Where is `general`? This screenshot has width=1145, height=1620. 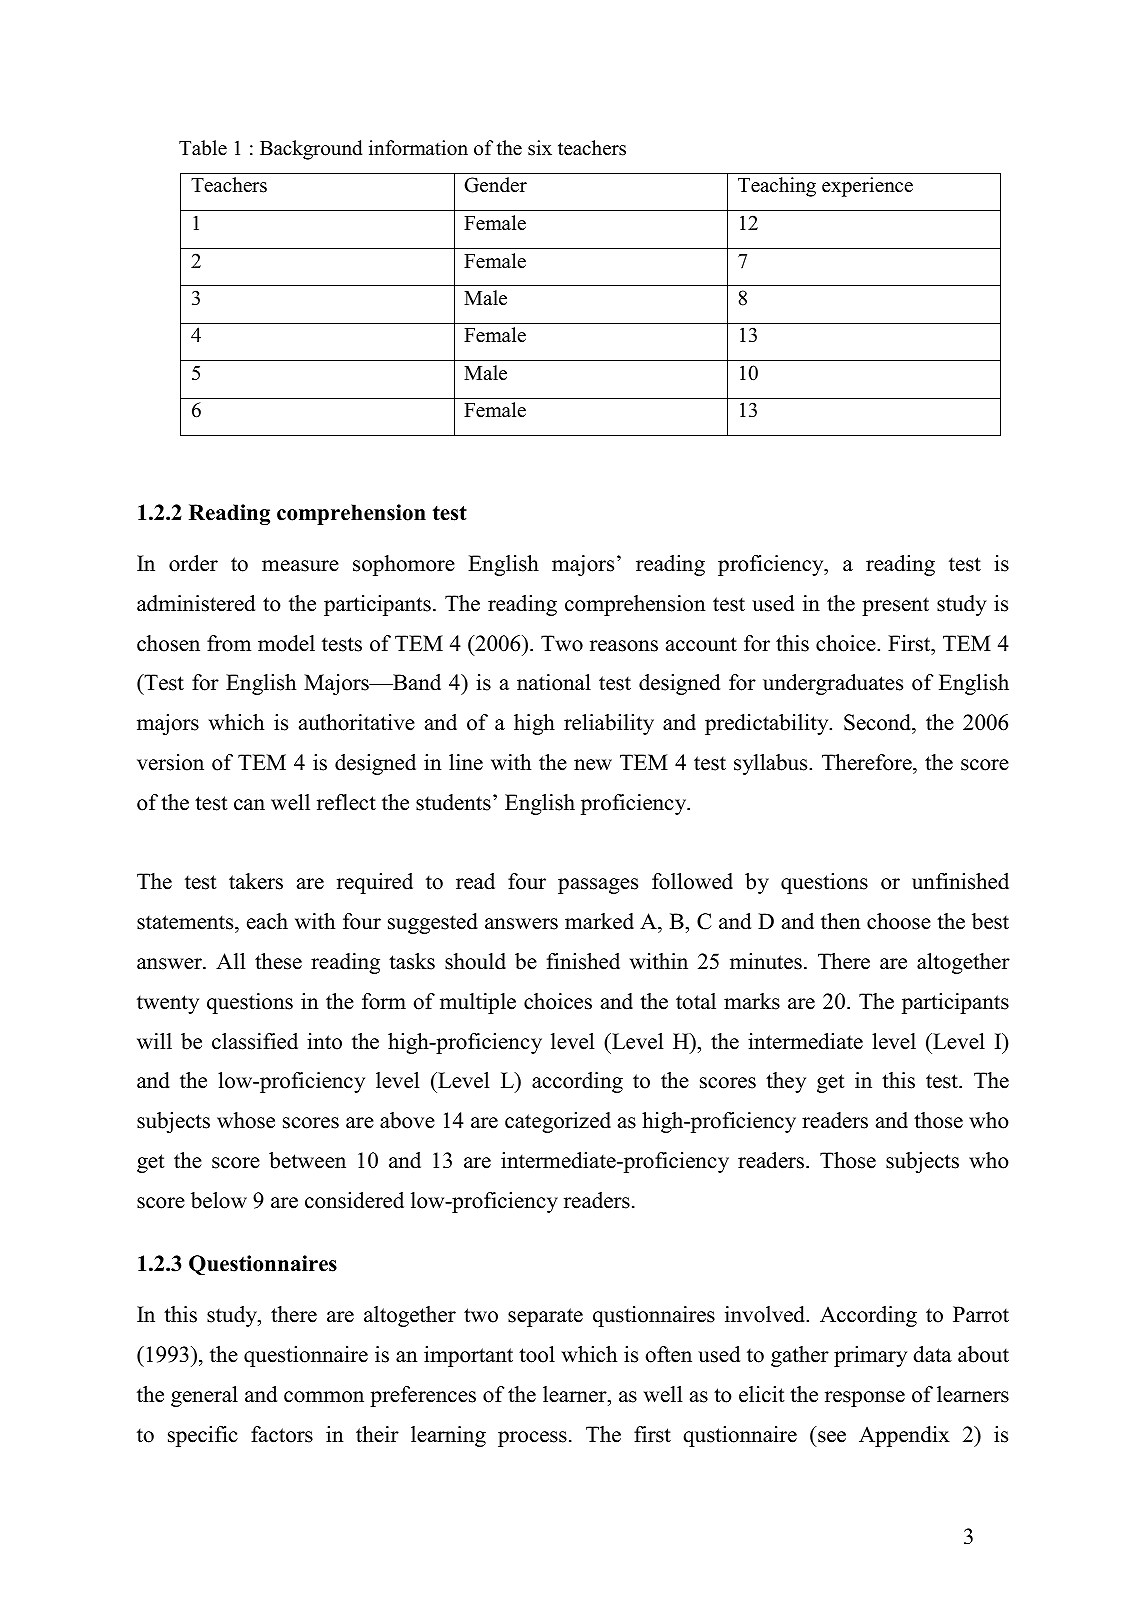 general is located at coordinates (204, 1396).
